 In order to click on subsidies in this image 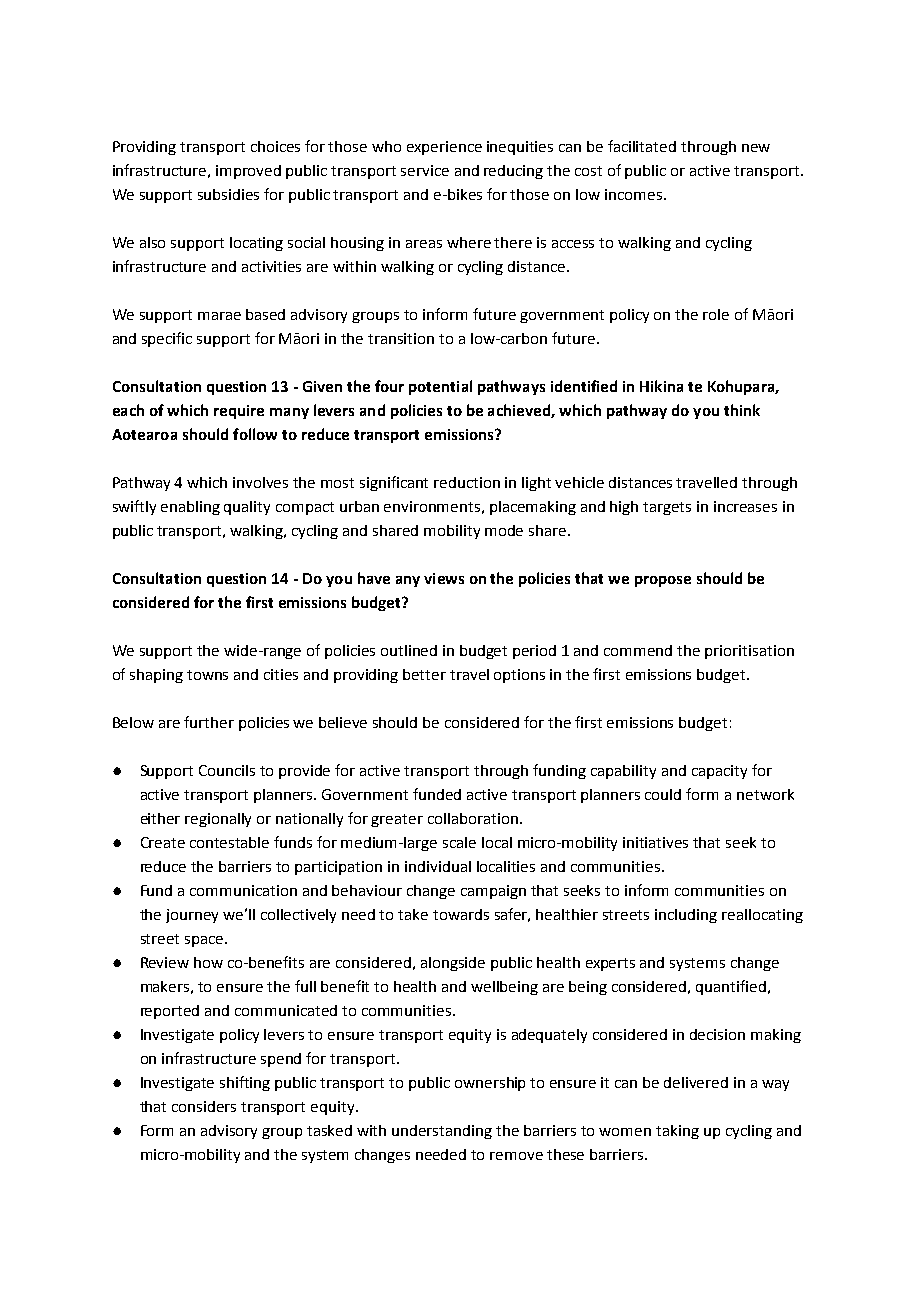, I will do `click(228, 194)`.
